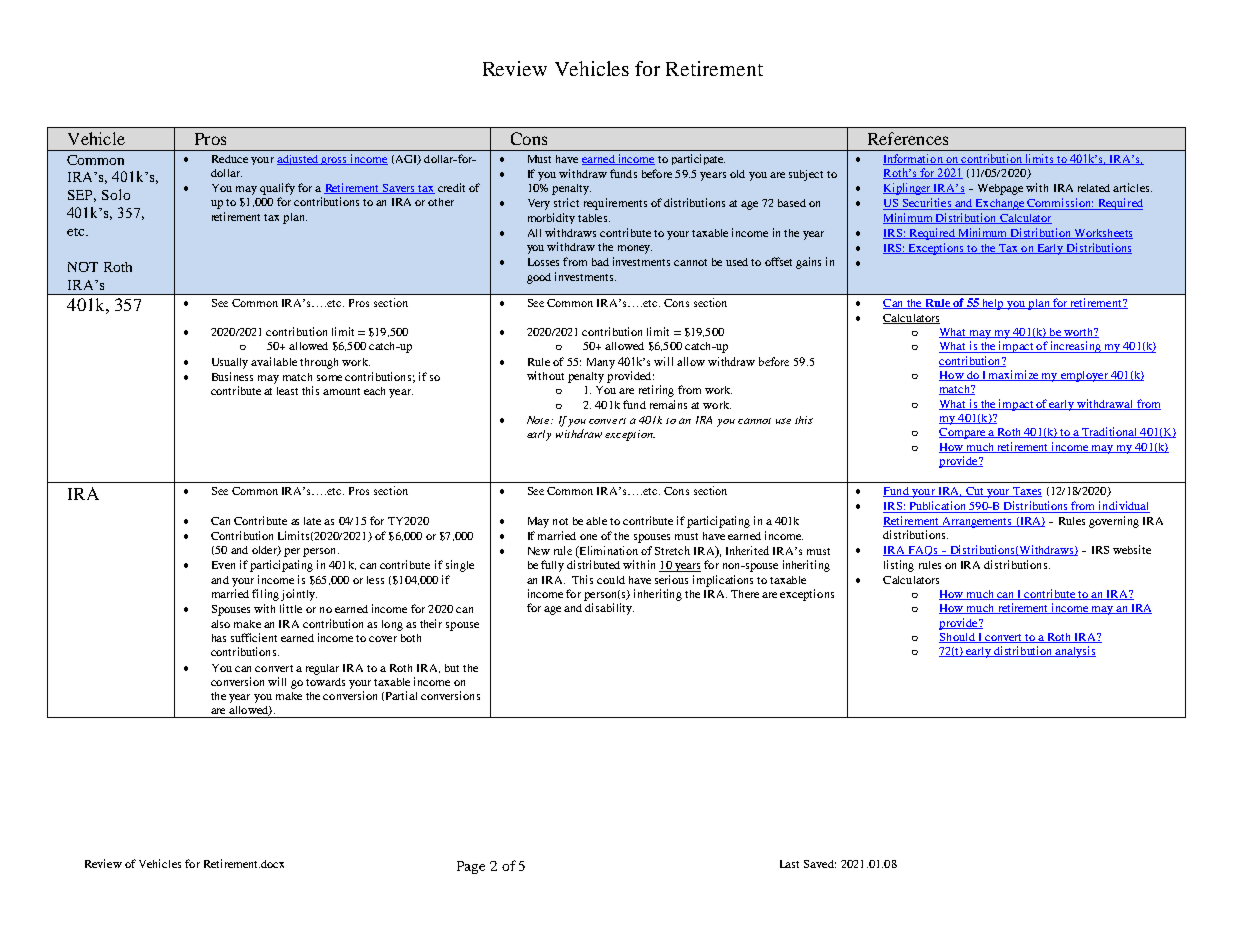 The height and width of the document is (952, 1233). Describe the element at coordinates (1075, 652) in the document. I see `analysis` at that location.
